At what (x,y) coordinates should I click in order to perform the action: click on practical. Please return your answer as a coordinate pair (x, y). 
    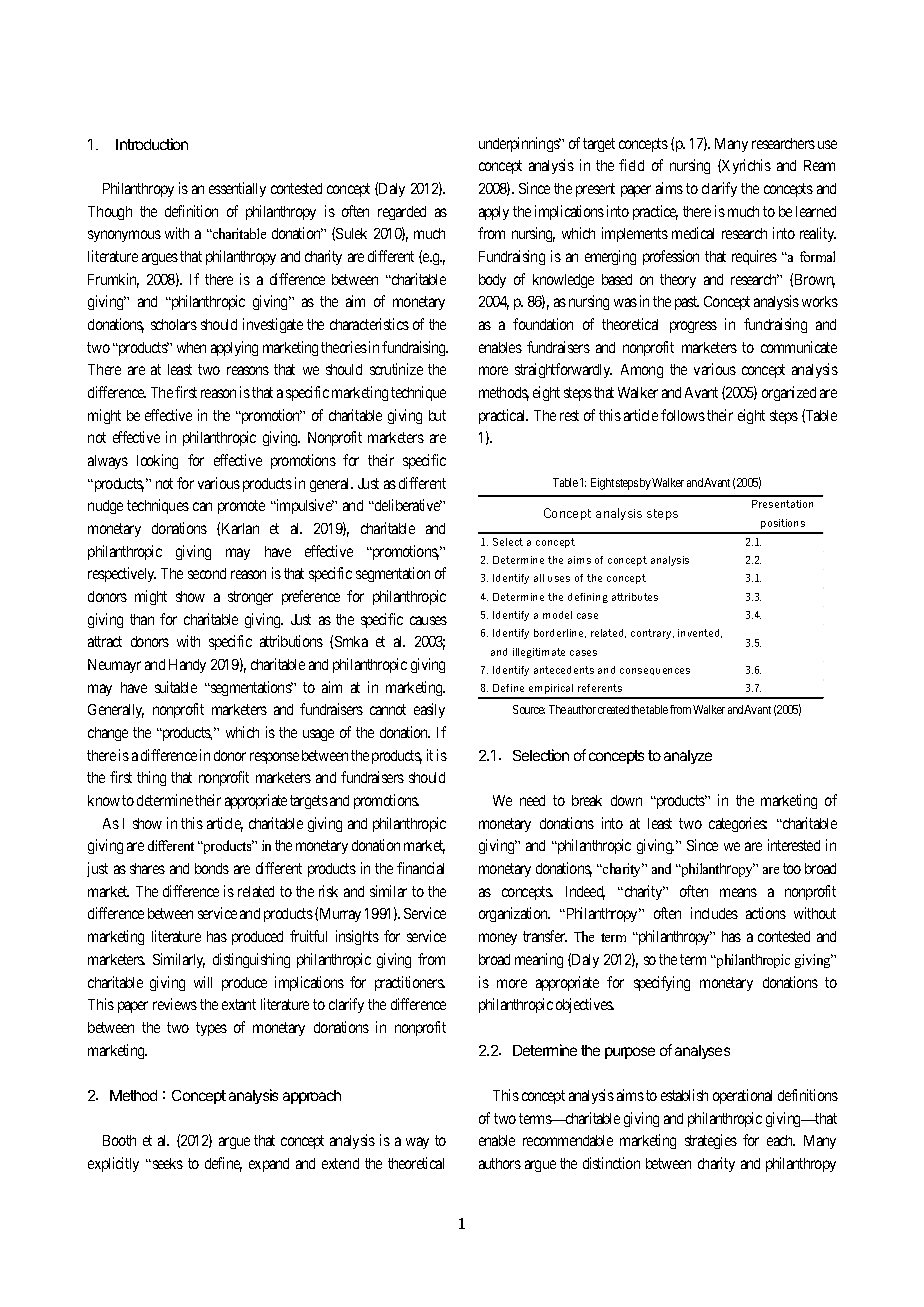
    Looking at the image, I should click on (503, 416).
